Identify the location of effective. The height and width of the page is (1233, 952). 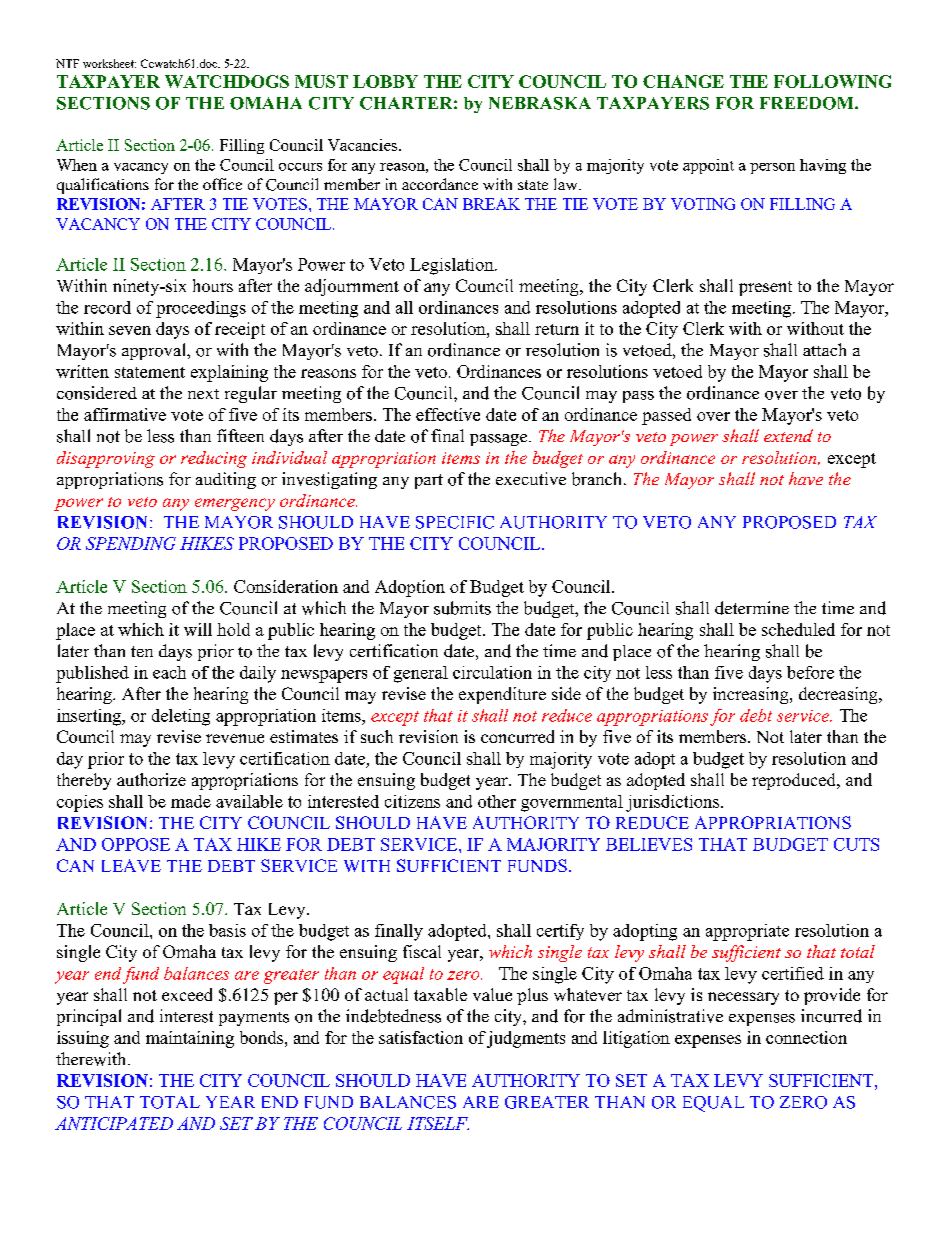
(448, 414).
